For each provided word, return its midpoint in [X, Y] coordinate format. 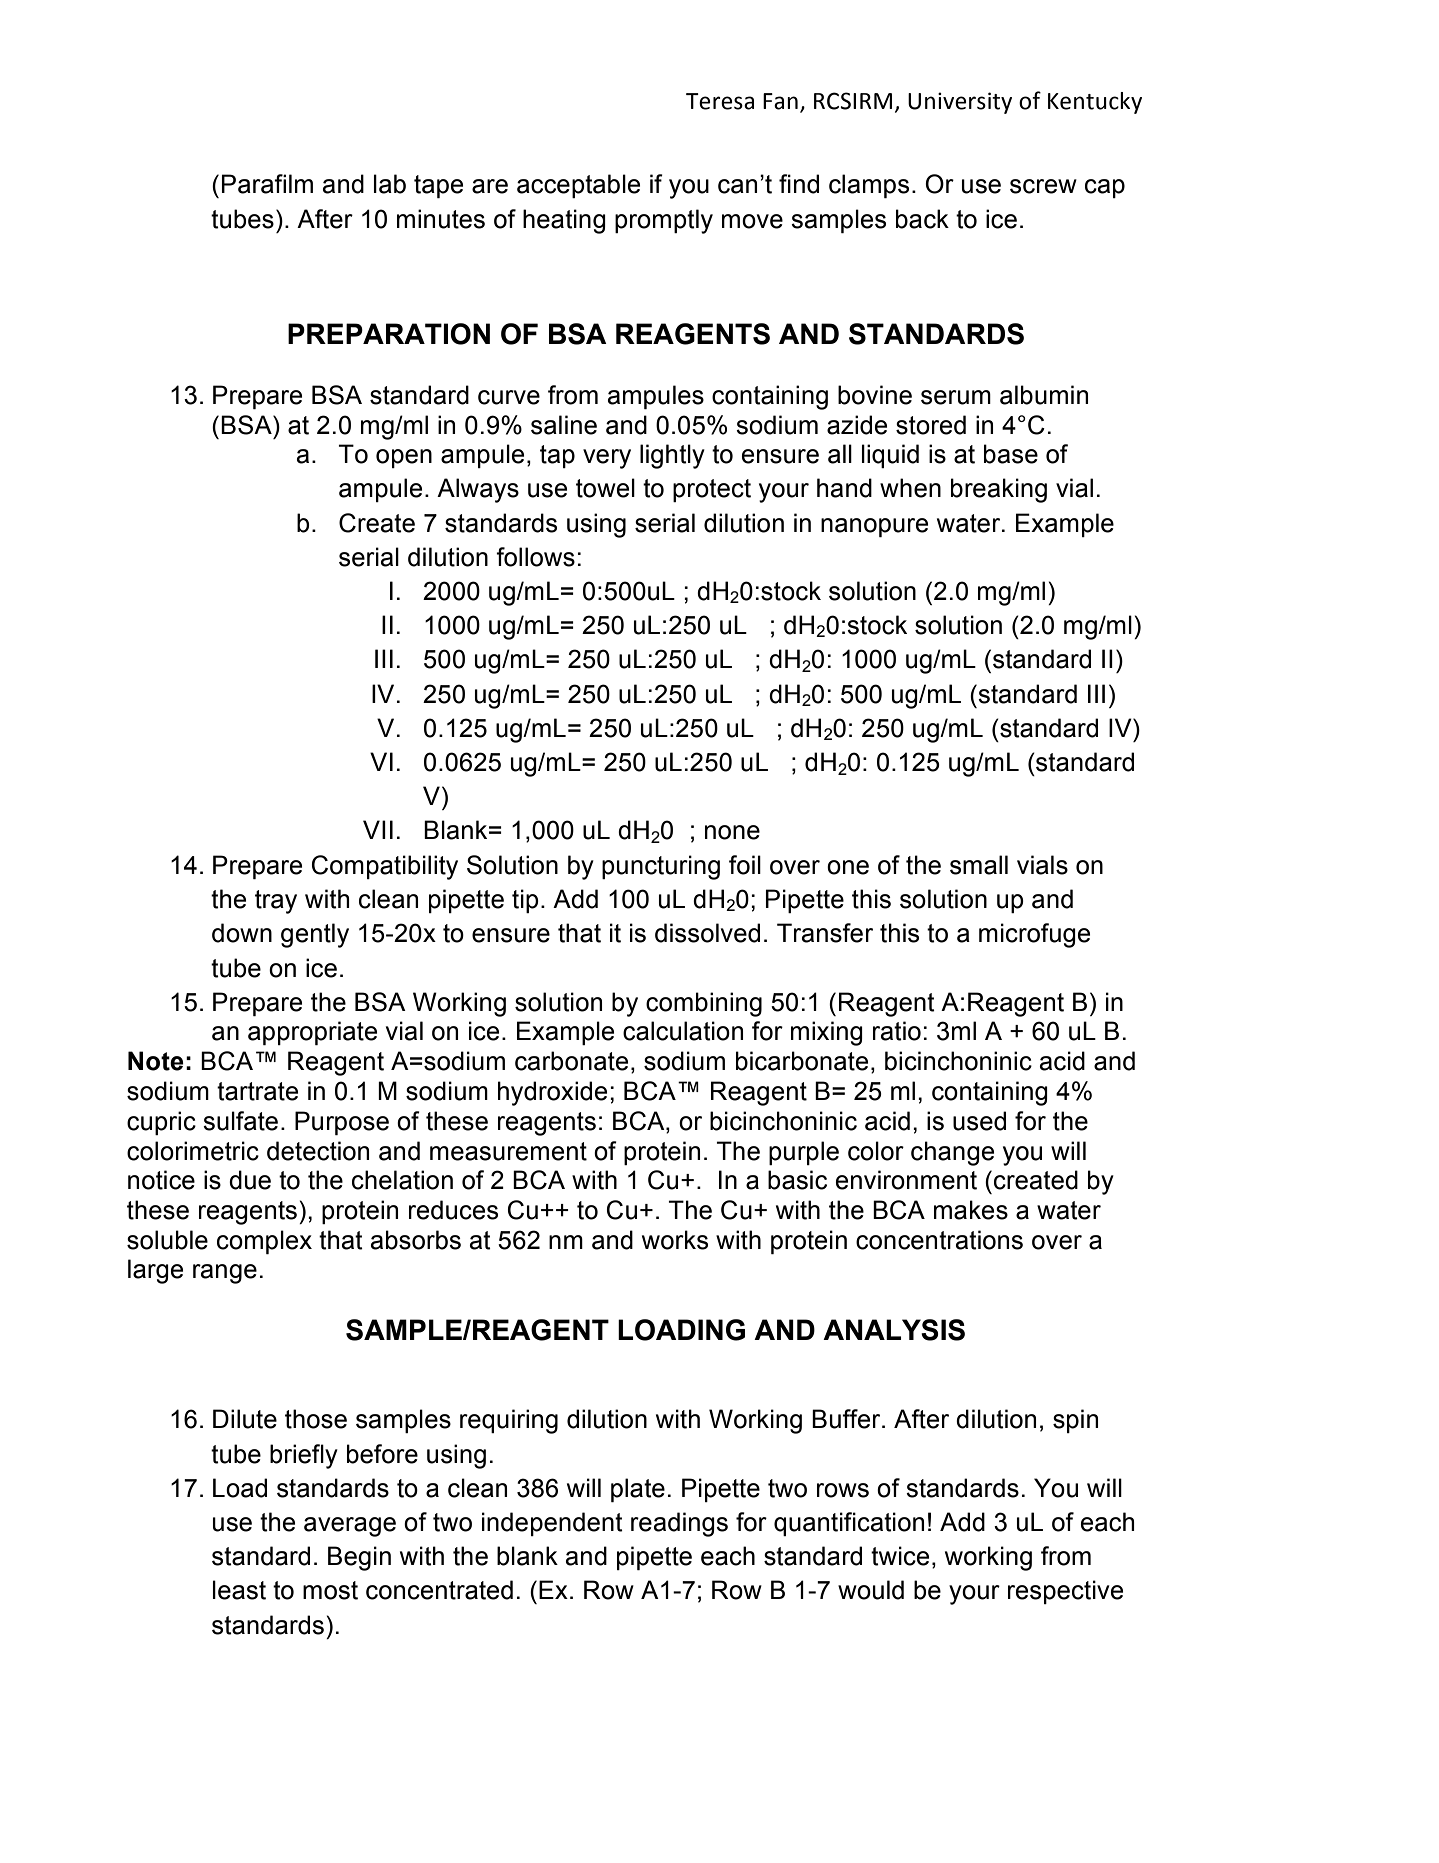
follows [535, 557]
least [239, 1590]
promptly [664, 221]
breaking [999, 490]
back [922, 219]
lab [390, 184]
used [979, 1121]
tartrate [257, 1091]
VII [378, 829]
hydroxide [552, 1093]
